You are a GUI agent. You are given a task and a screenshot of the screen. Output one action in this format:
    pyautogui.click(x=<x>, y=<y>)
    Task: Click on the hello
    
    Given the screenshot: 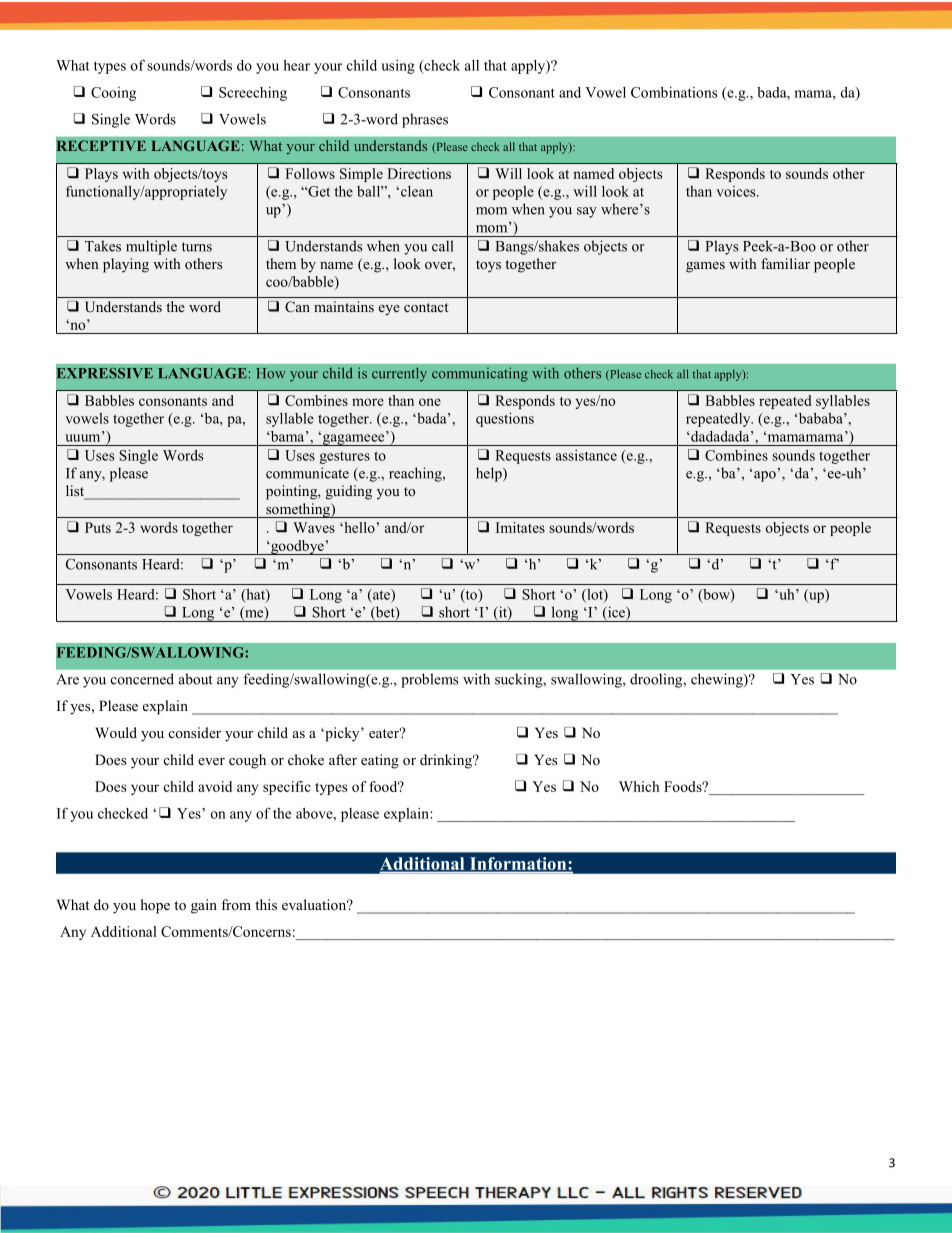 What is the action you would take?
    pyautogui.click(x=358, y=527)
